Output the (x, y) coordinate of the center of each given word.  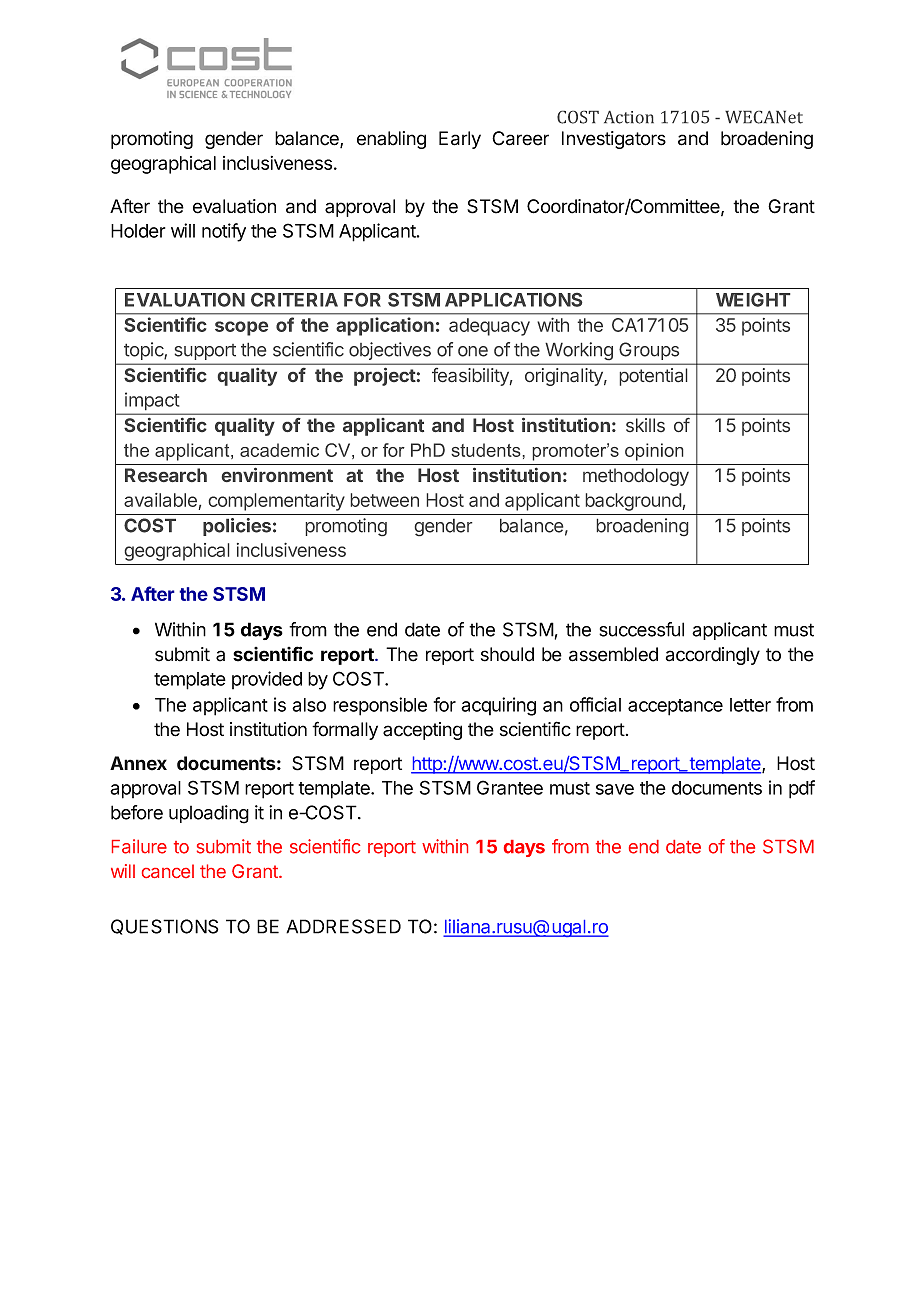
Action (629, 117)
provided (267, 680)
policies (237, 527)
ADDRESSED (343, 926)
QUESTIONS (164, 927)
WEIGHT (753, 300)
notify (224, 232)
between (385, 500)
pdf (802, 789)
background (633, 502)
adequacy (489, 327)
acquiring (498, 706)
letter (750, 705)
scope (241, 328)
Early (460, 140)
